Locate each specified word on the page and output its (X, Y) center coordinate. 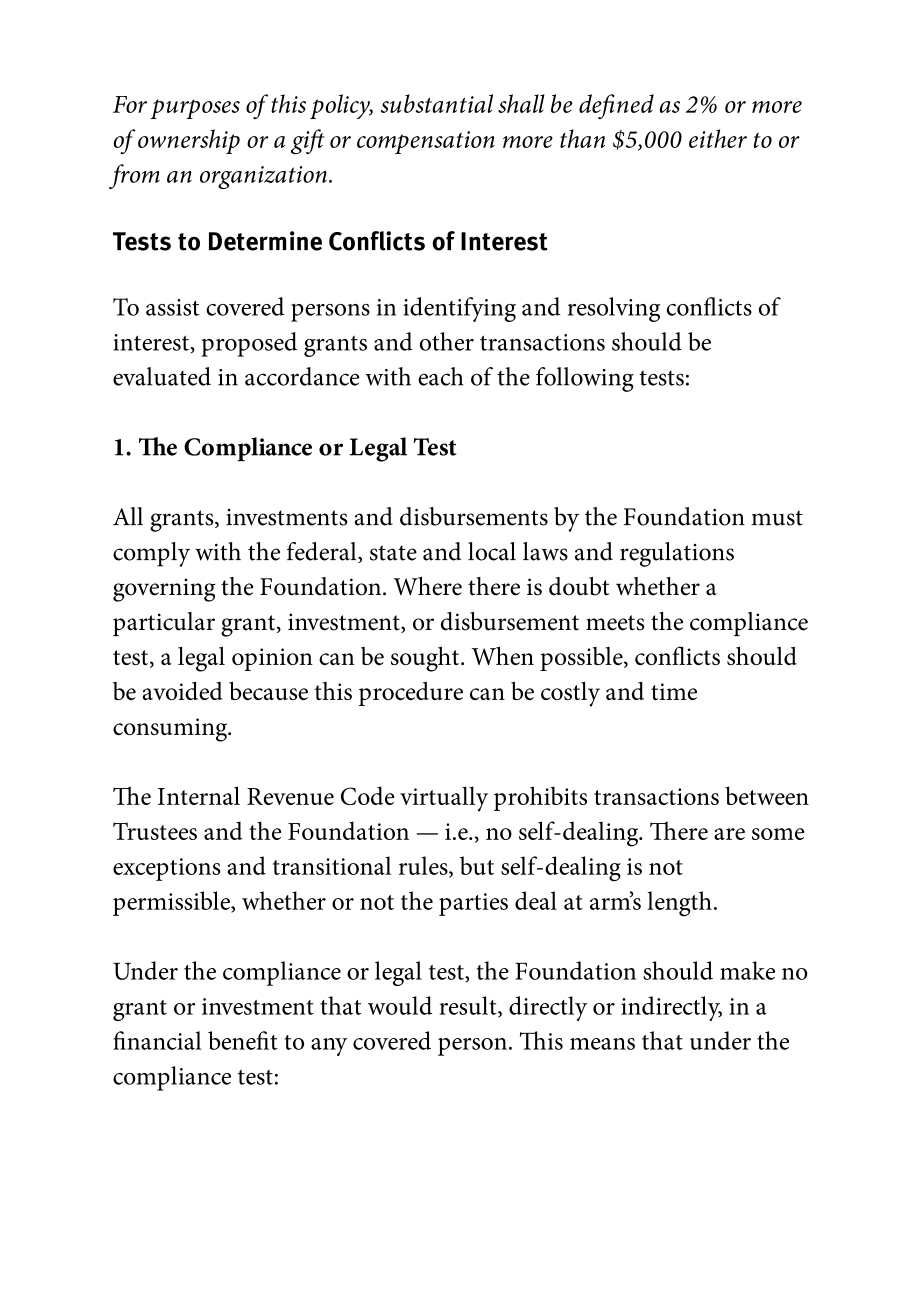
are (729, 834)
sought (426, 659)
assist (172, 307)
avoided (182, 690)
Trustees (155, 831)
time (674, 691)
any (329, 1047)
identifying (459, 309)
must (777, 518)
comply (151, 554)
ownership (189, 141)
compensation (426, 142)
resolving (614, 309)
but (477, 865)
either (718, 138)
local (492, 551)
